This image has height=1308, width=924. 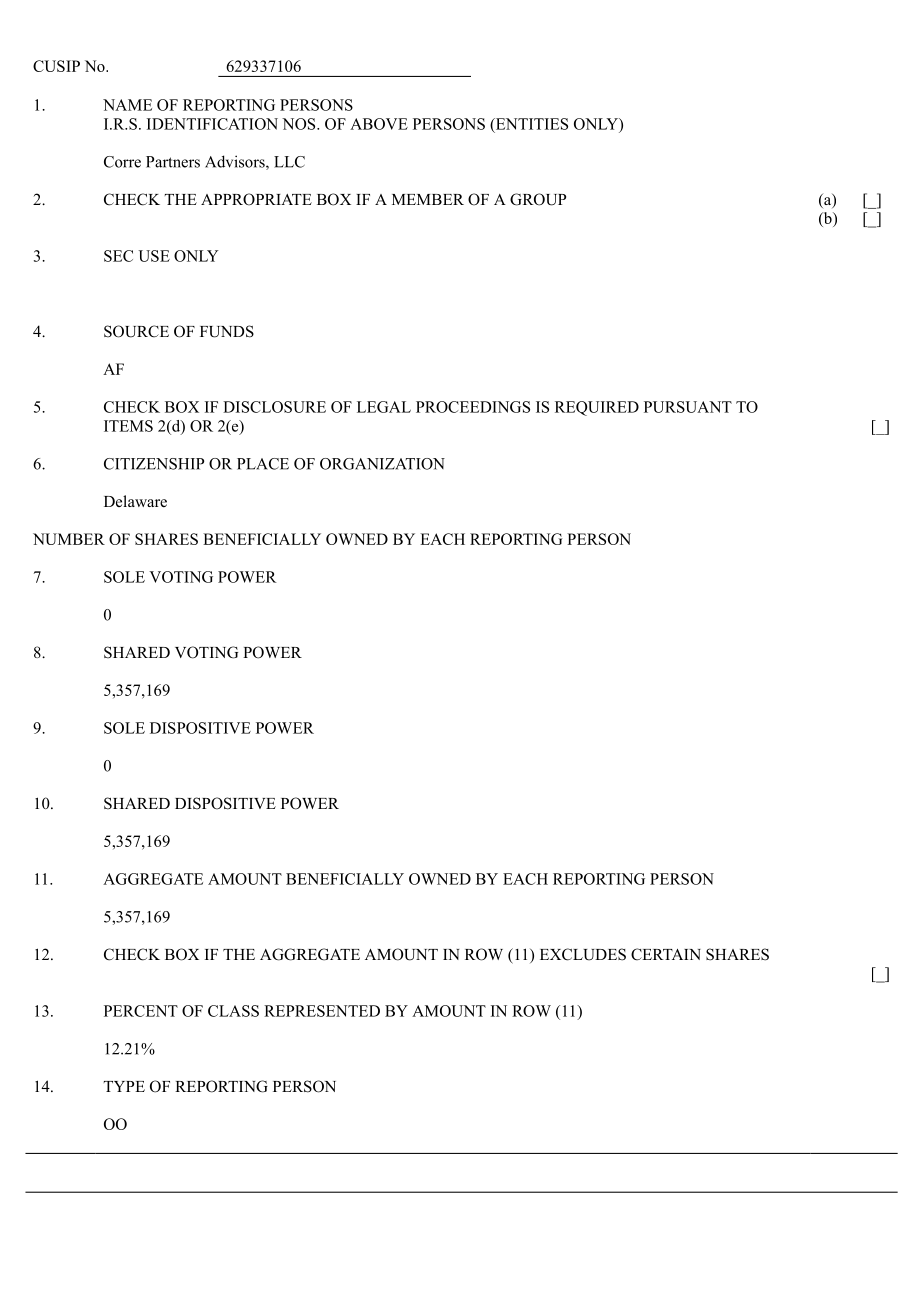 What do you see at coordinates (69, 539) in the image?
I see `NUMBER` at bounding box center [69, 539].
